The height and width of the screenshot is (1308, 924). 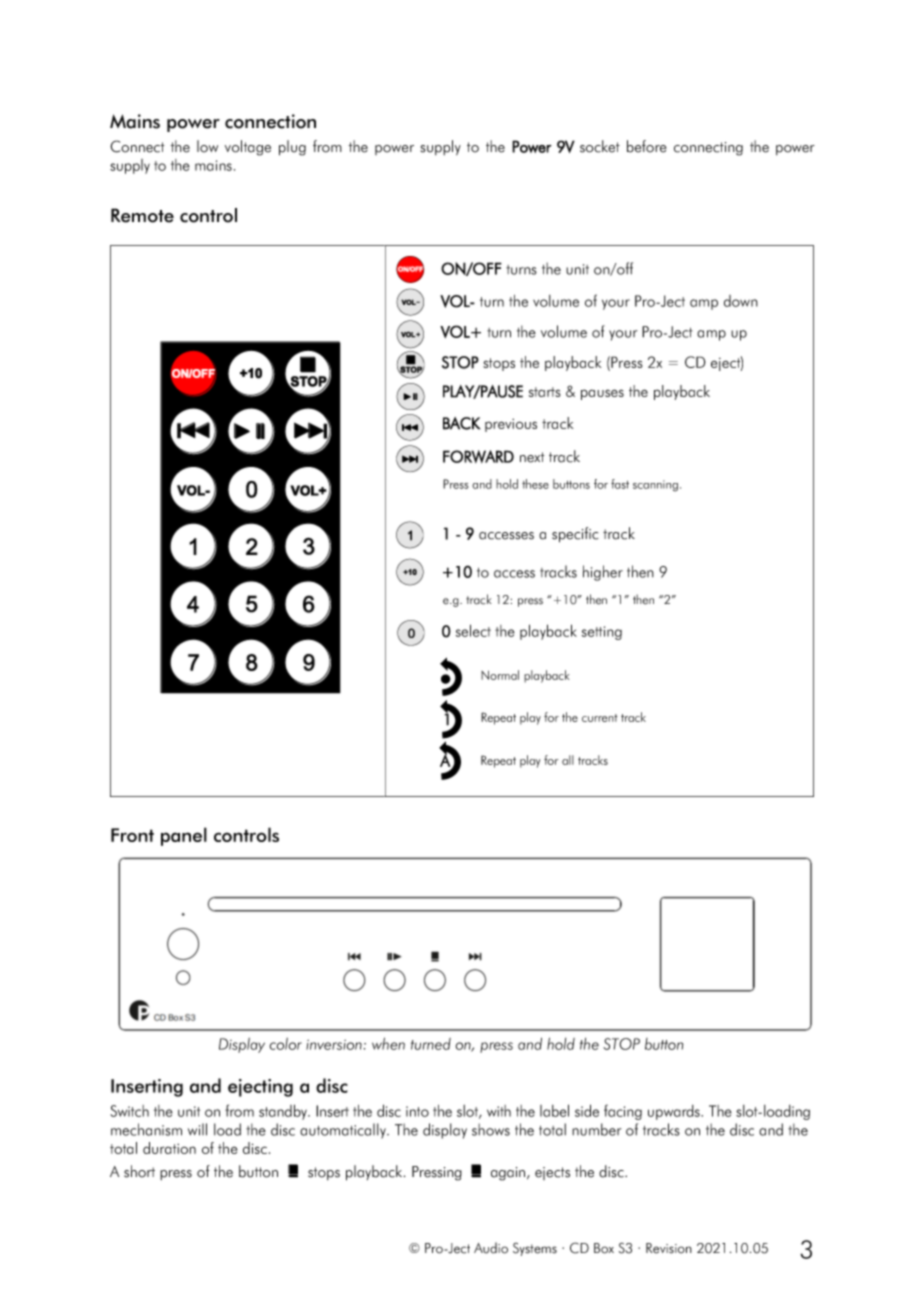 What do you see at coordinates (292, 148) in the screenshot?
I see `plug` at bounding box center [292, 148].
